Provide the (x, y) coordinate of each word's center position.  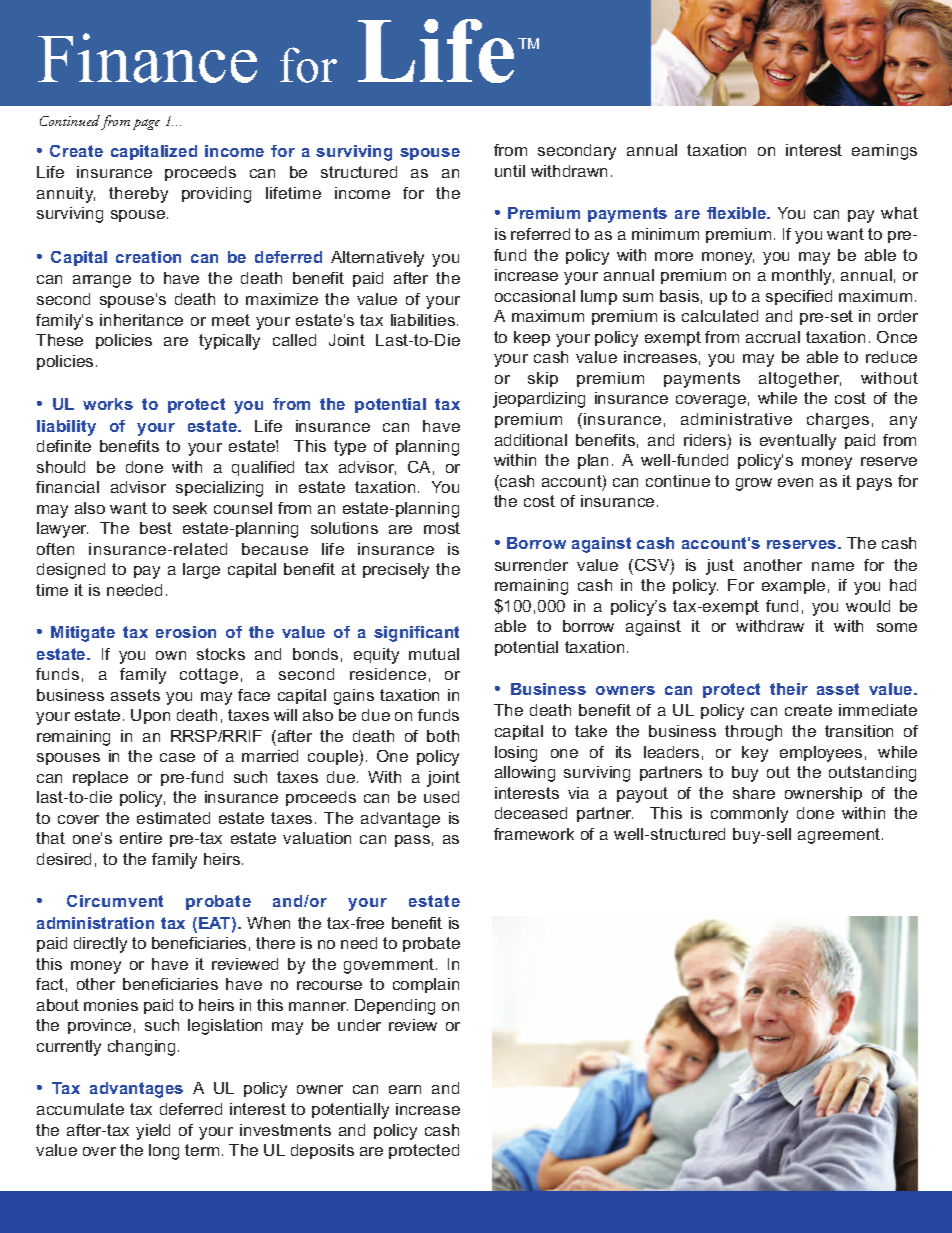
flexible (738, 213)
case (177, 757)
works (108, 404)
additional (531, 440)
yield (153, 1132)
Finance (147, 58)
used (441, 797)
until (510, 171)
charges (838, 421)
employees (821, 754)
